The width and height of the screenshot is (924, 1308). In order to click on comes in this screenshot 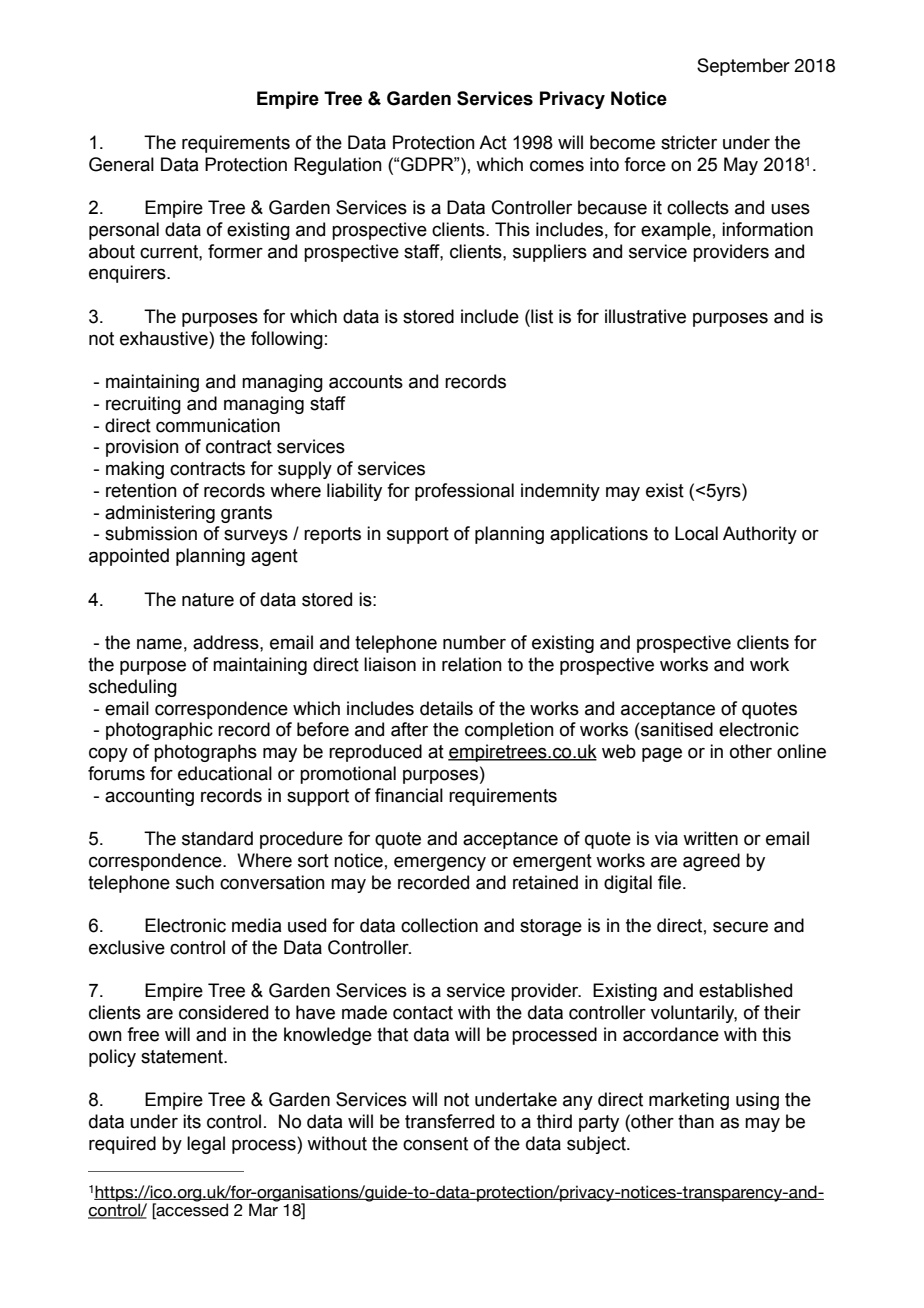, I will do `click(557, 166)`.
